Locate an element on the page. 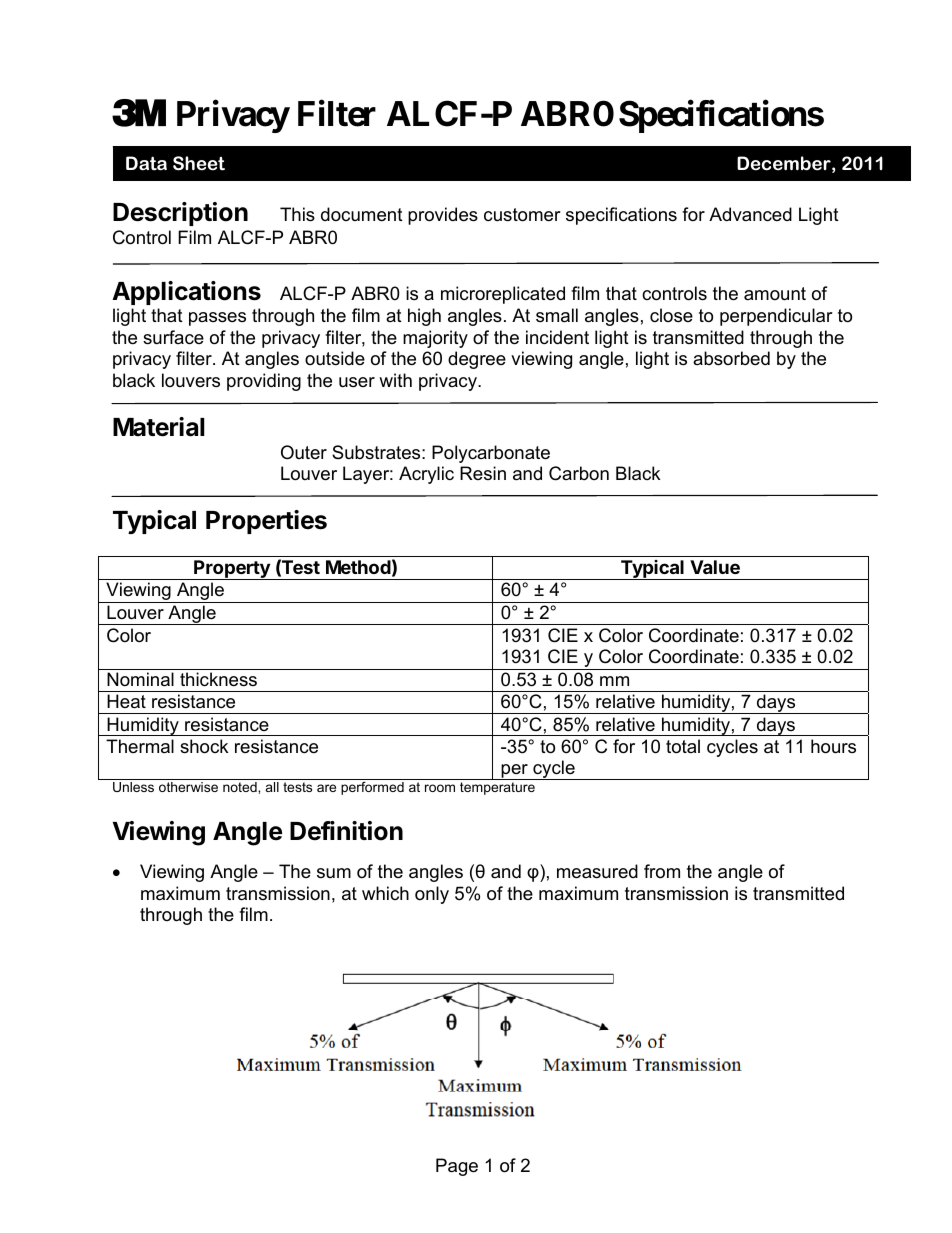  only is located at coordinates (432, 895).
